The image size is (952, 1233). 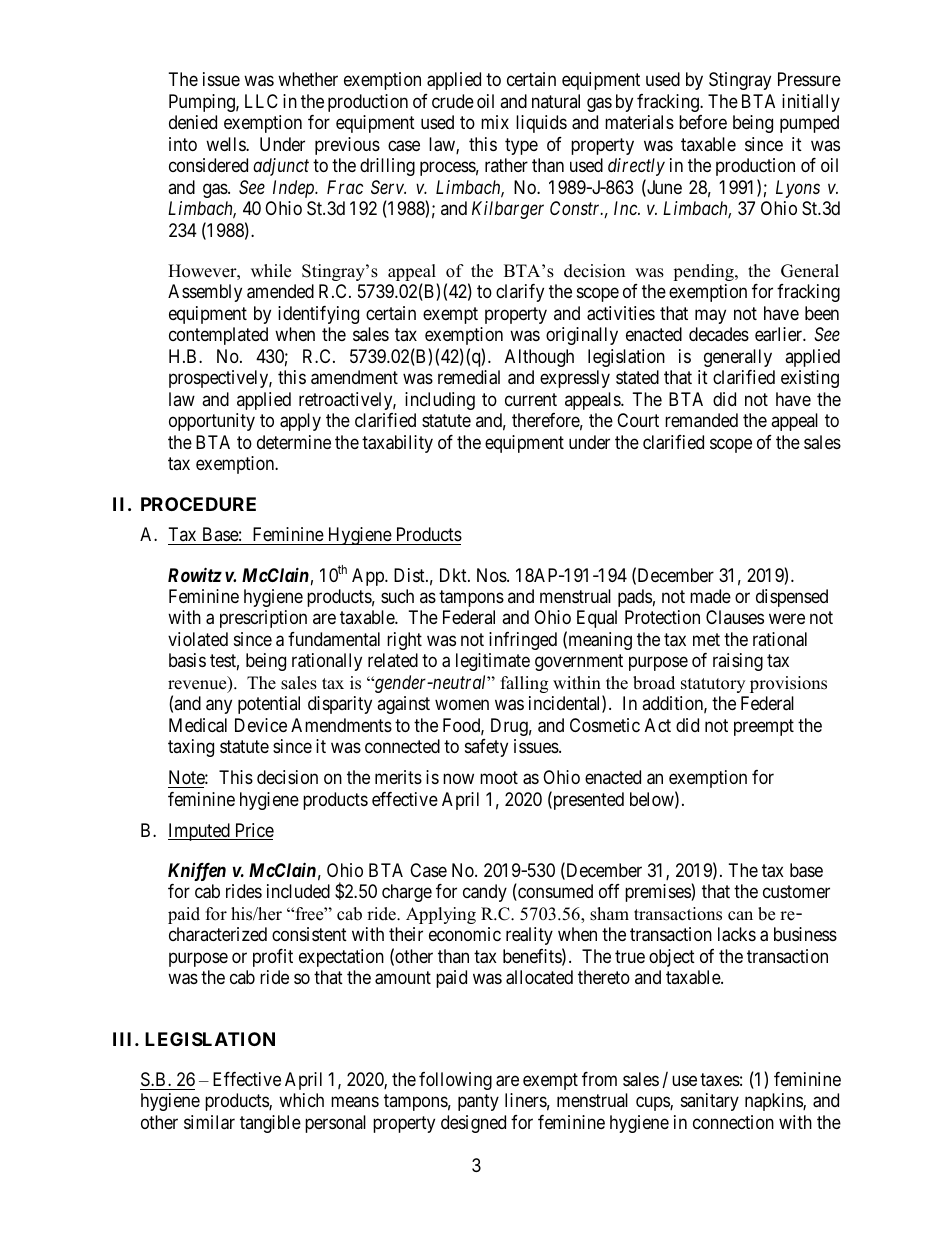 I want to click on mix, so click(x=495, y=122).
